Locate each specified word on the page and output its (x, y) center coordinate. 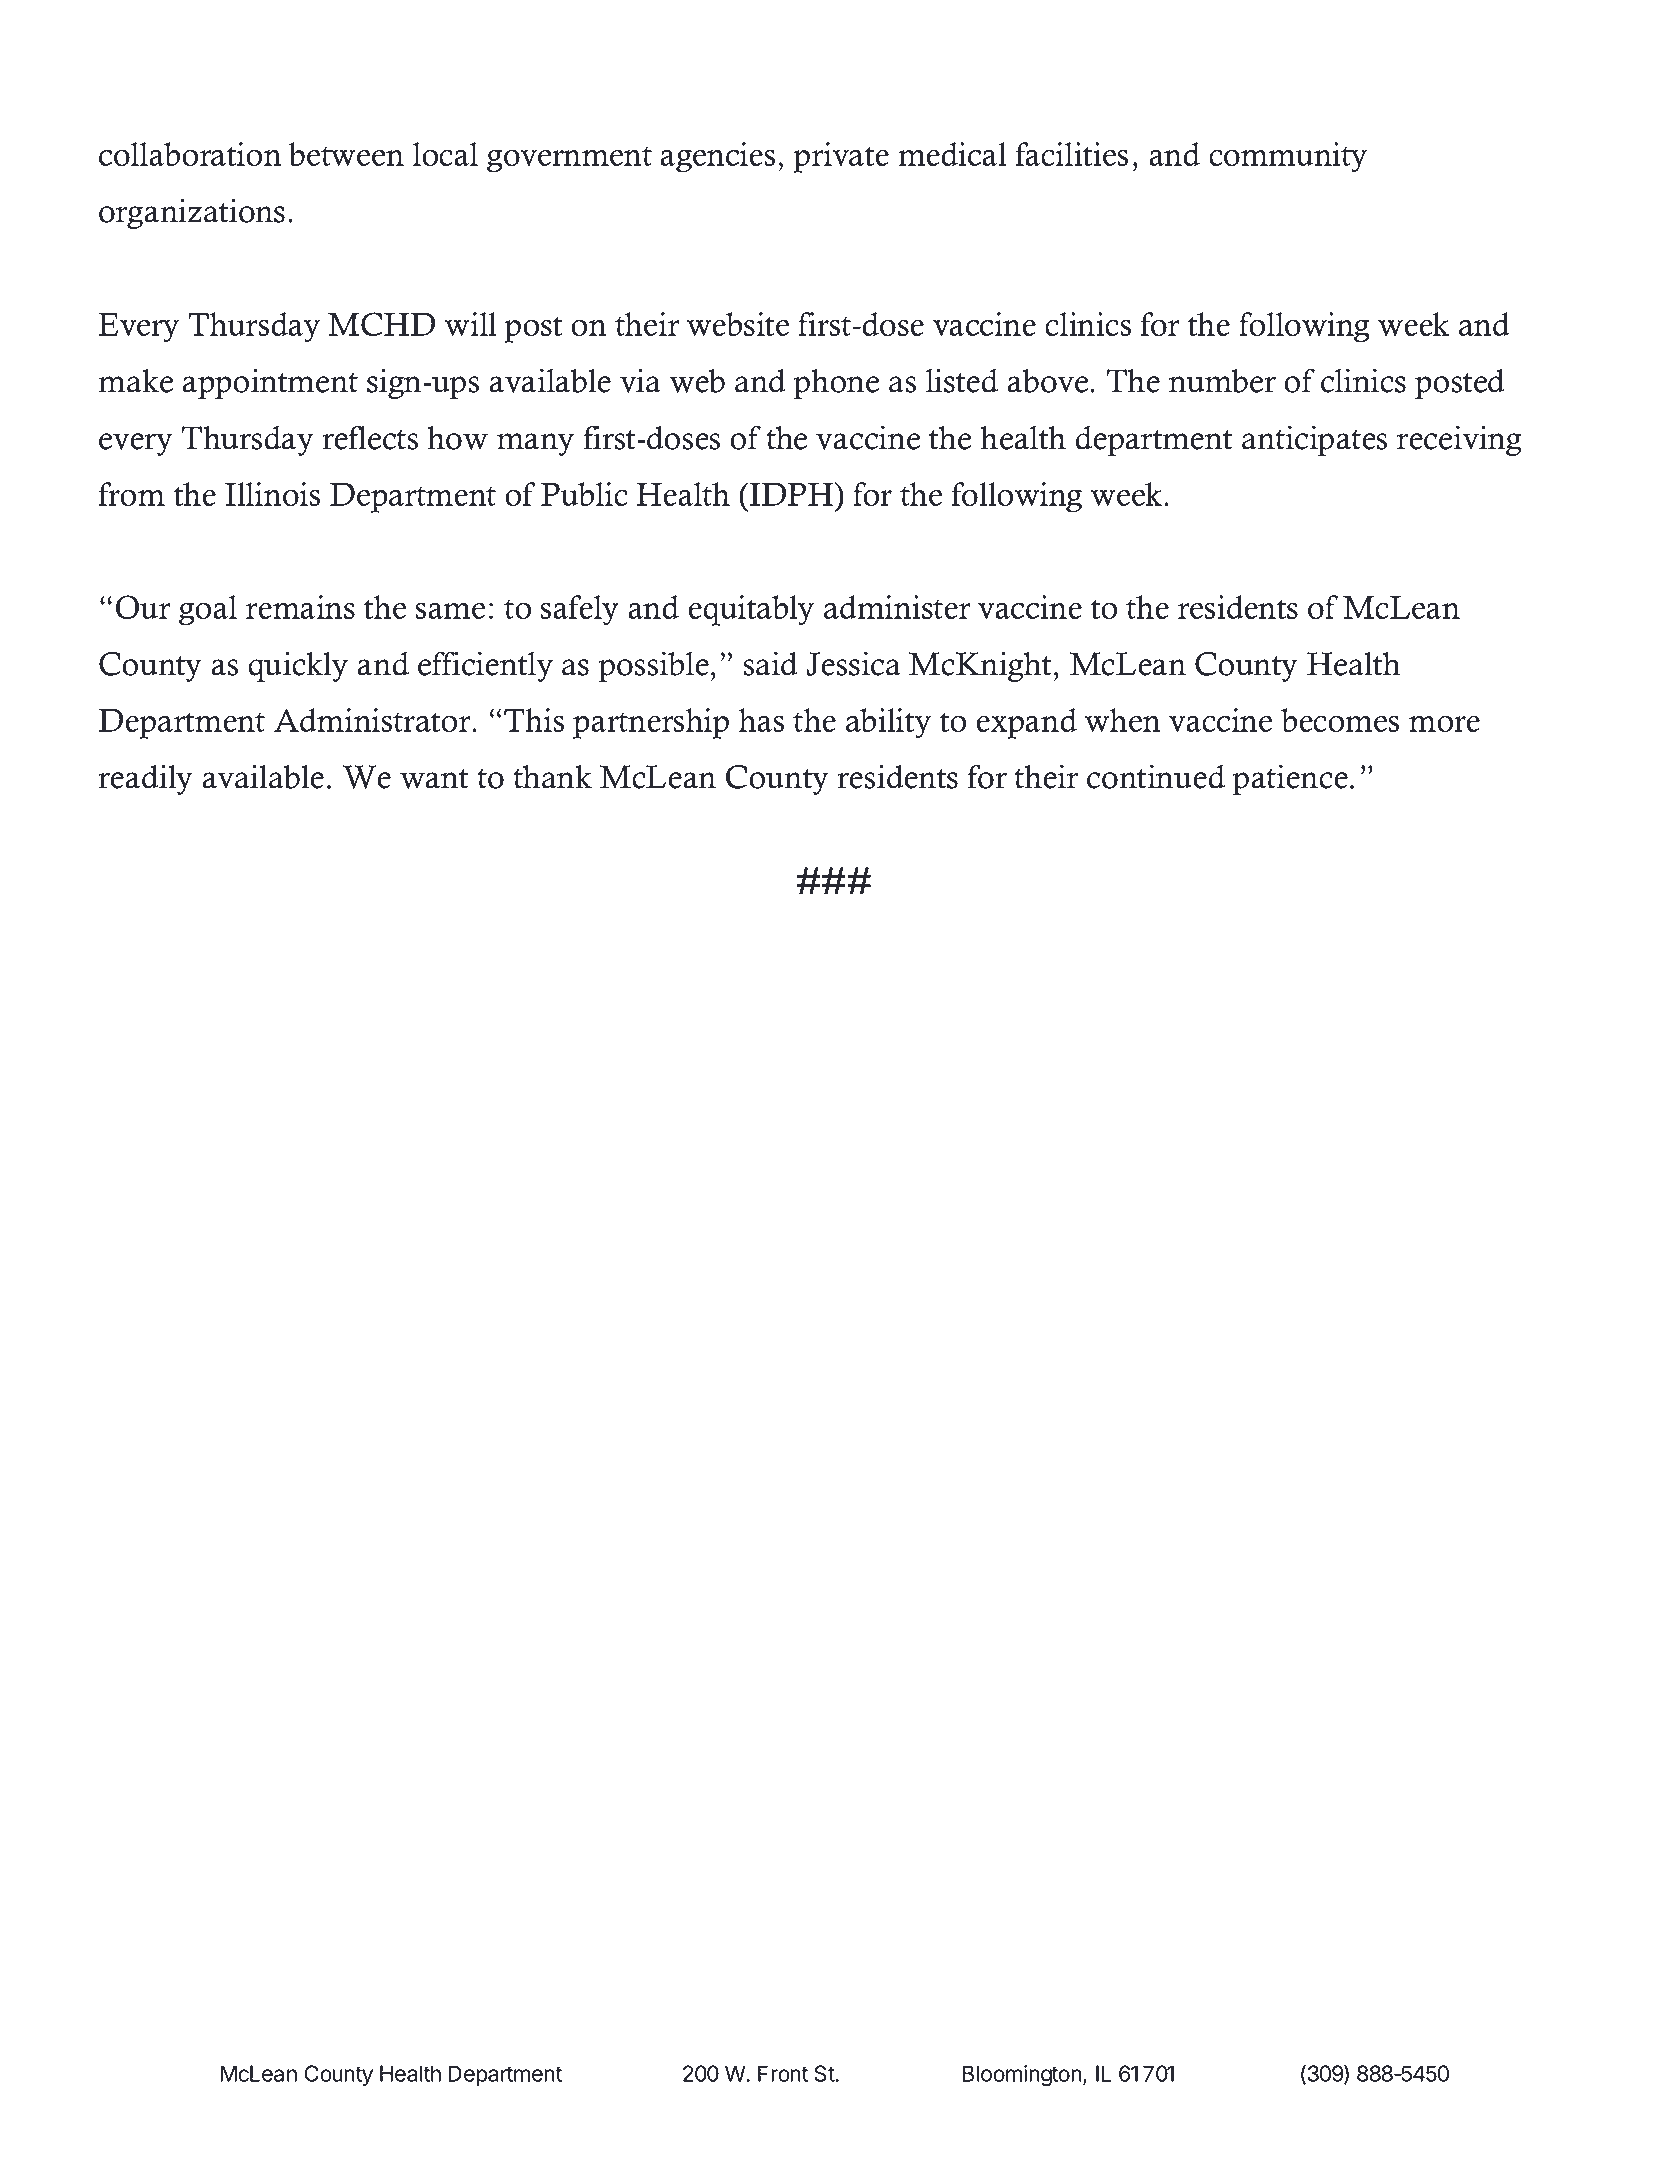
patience (1290, 779)
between (346, 154)
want (434, 779)
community (1288, 157)
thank (552, 777)
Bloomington (1022, 2076)
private (841, 157)
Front (783, 2073)
